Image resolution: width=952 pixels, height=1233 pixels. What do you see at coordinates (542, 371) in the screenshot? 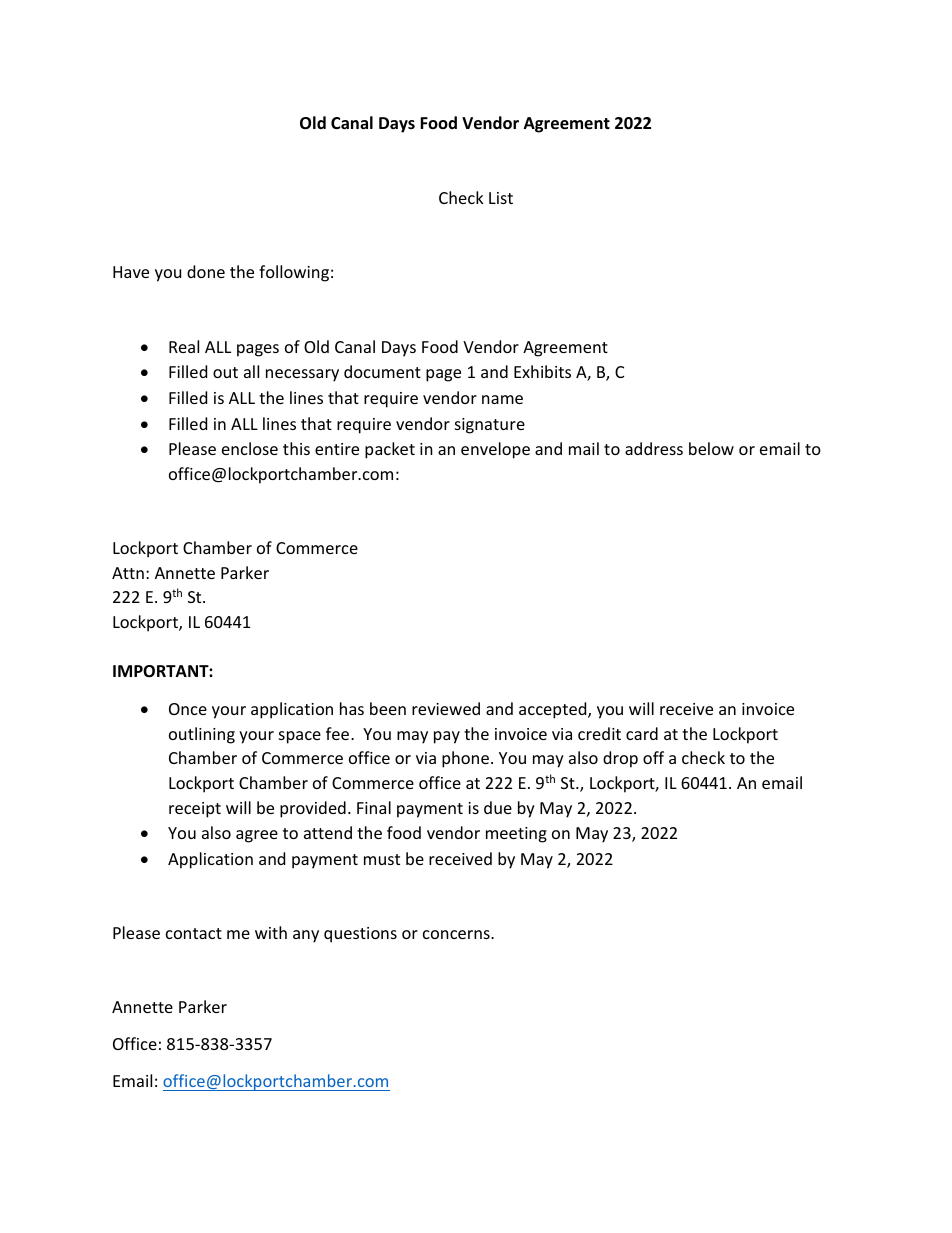
I see `Exhibits` at bounding box center [542, 371].
